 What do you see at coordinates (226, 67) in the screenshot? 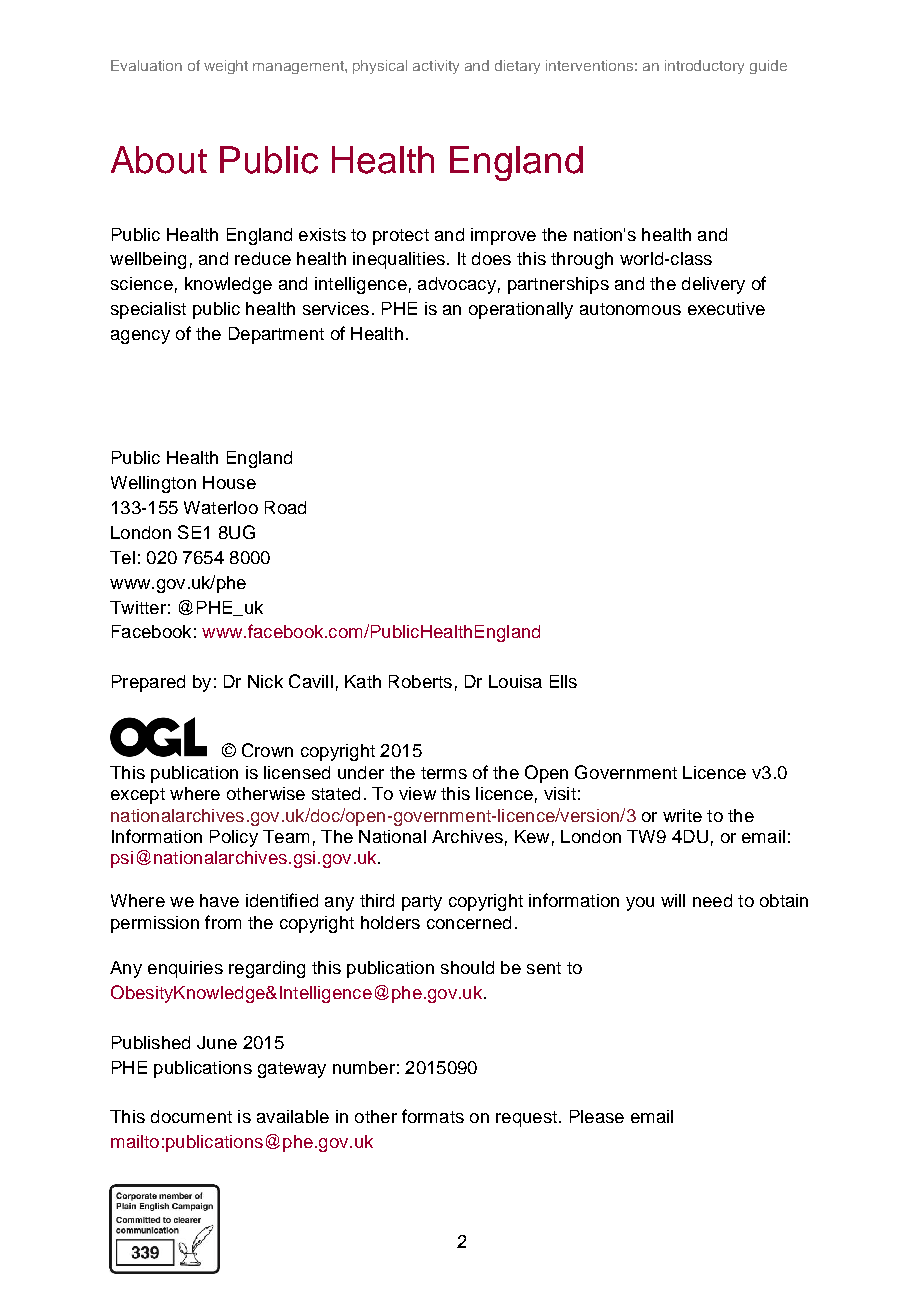
I see `weight` at bounding box center [226, 67].
